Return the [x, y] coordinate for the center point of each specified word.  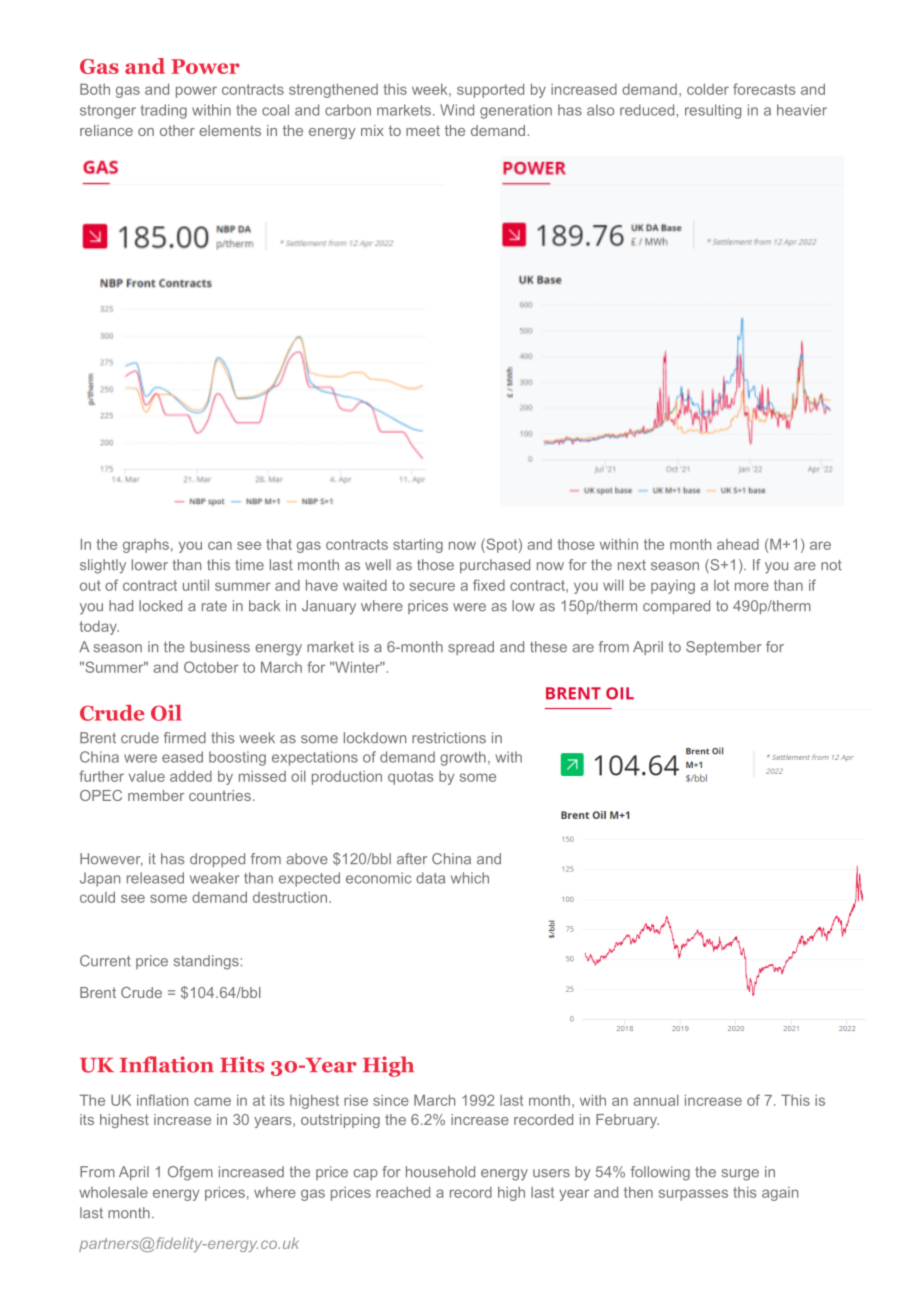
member [156, 795]
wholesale [113, 1192]
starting [418, 545]
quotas [411, 778]
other [177, 130]
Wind [457, 110]
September [724, 648]
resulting [713, 111]
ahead [738, 544]
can [220, 545]
